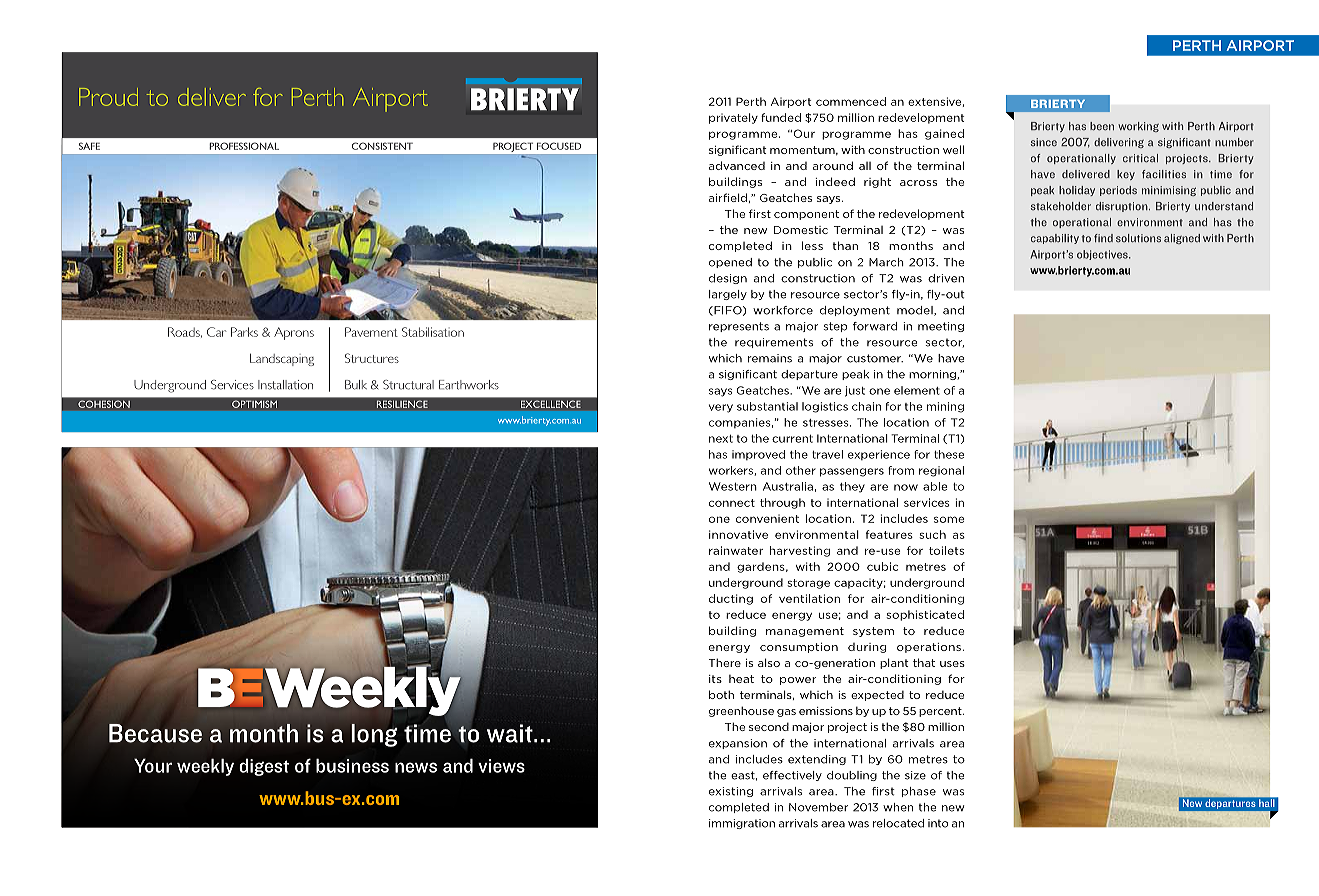 This page has width=1319, height=896. What do you see at coordinates (264, 767) in the page?
I see `digest` at bounding box center [264, 767].
